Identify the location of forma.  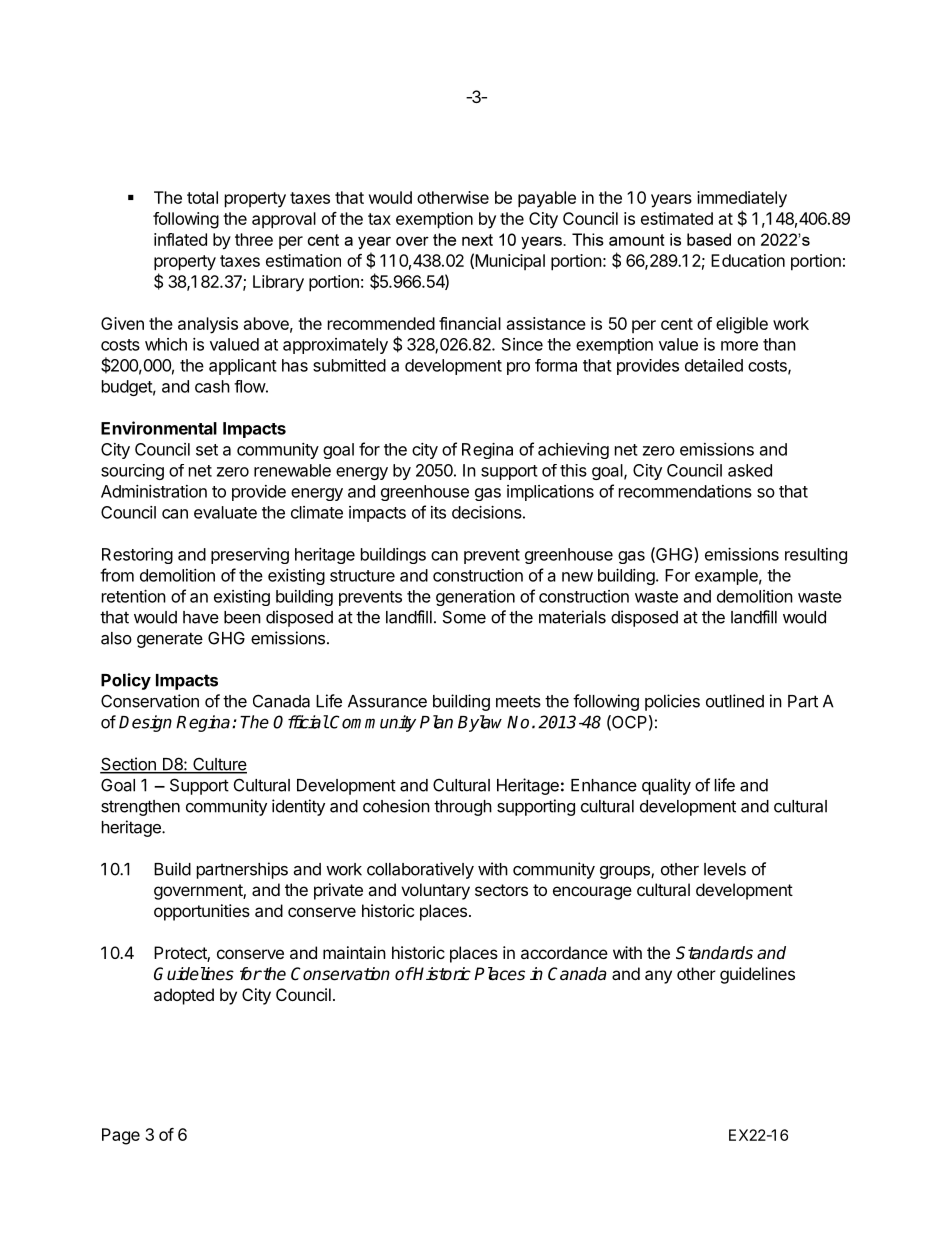
(556, 365).
